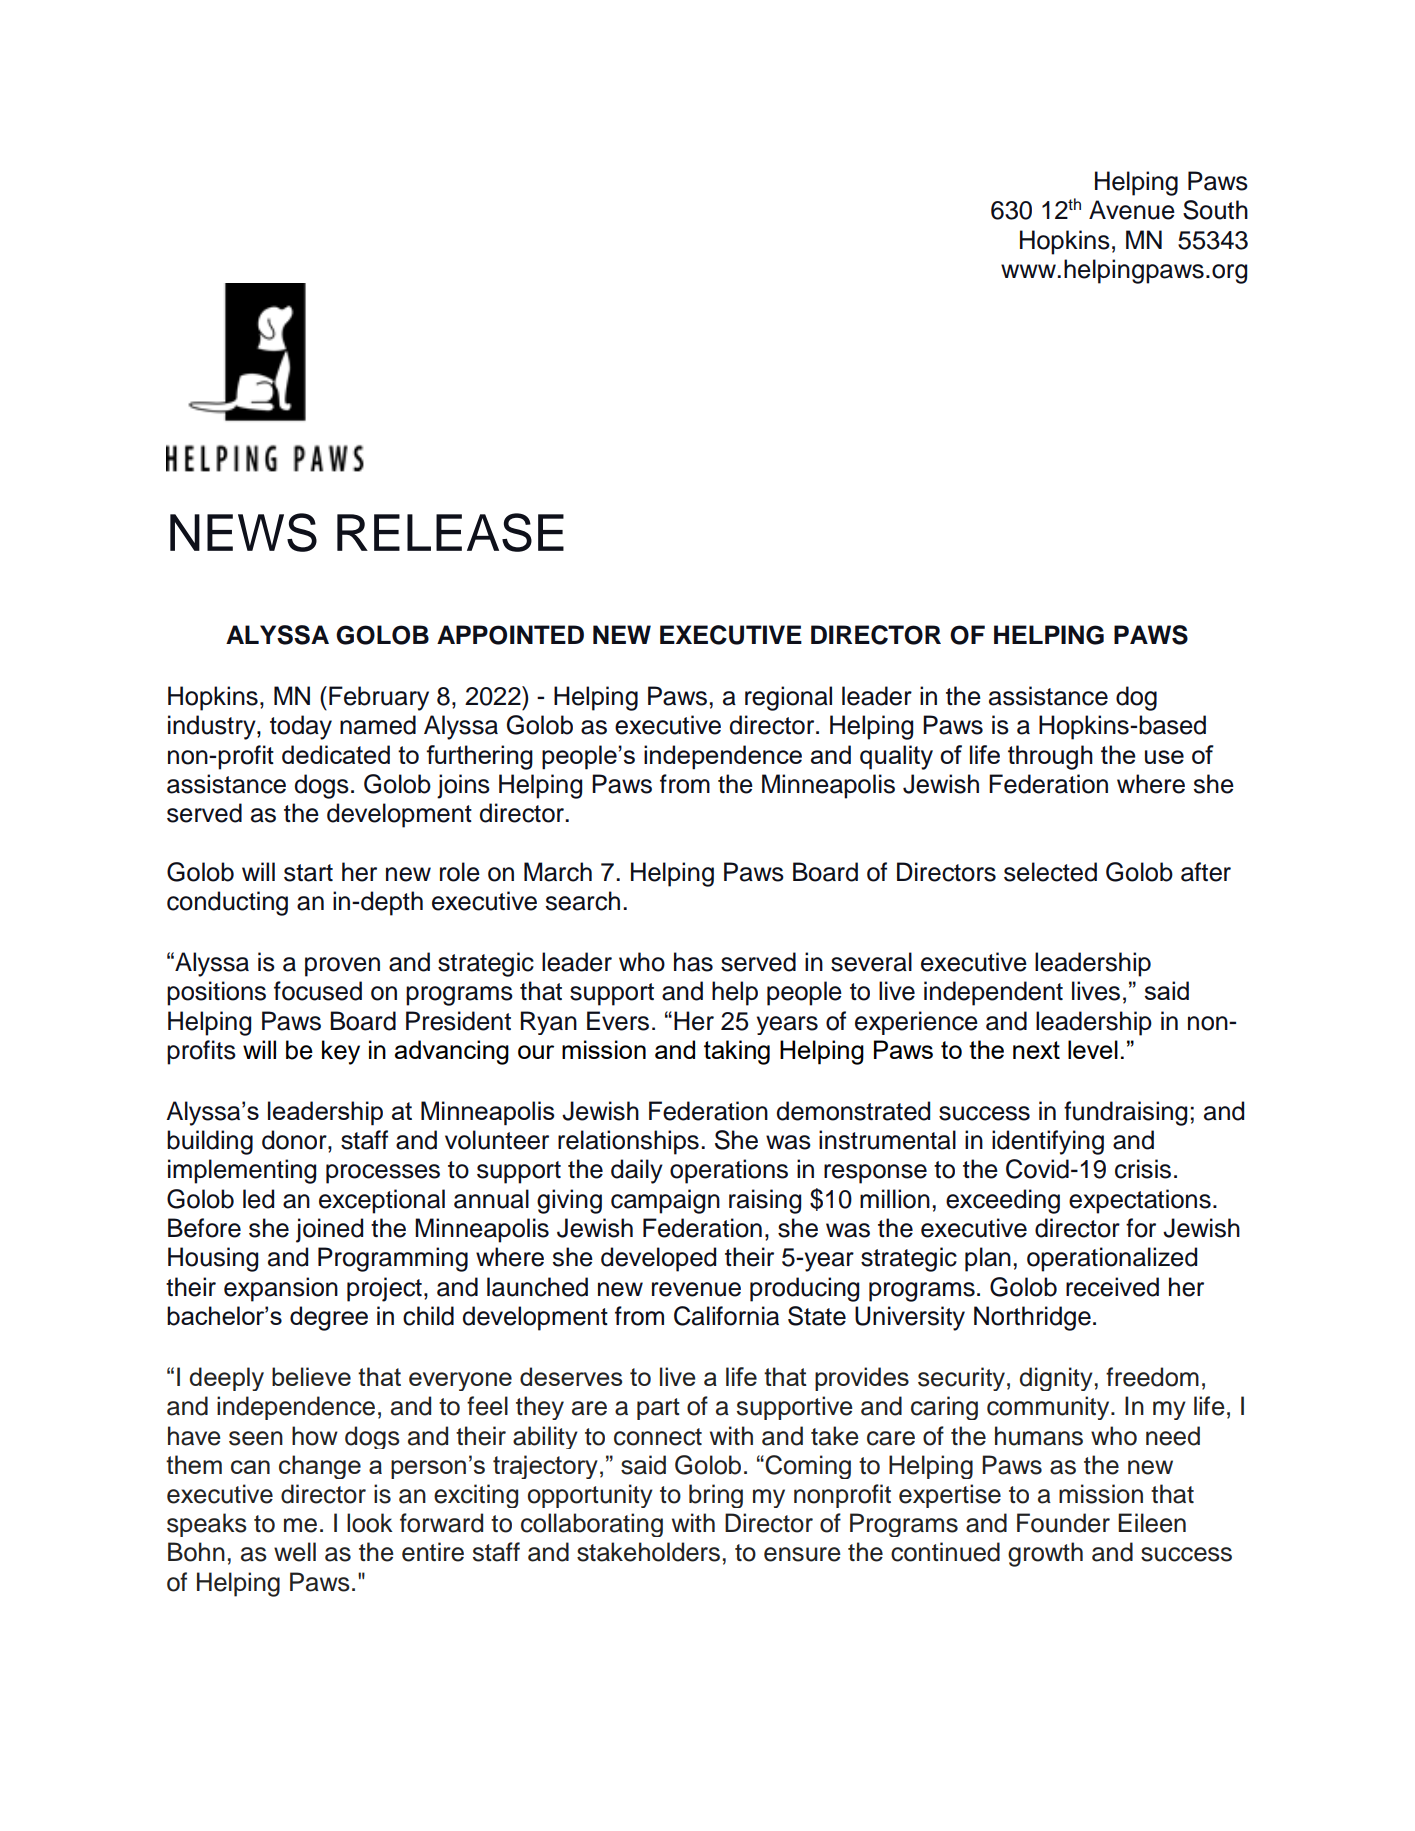  Describe the element at coordinates (788, 698) in the screenshot. I see `regional` at that location.
